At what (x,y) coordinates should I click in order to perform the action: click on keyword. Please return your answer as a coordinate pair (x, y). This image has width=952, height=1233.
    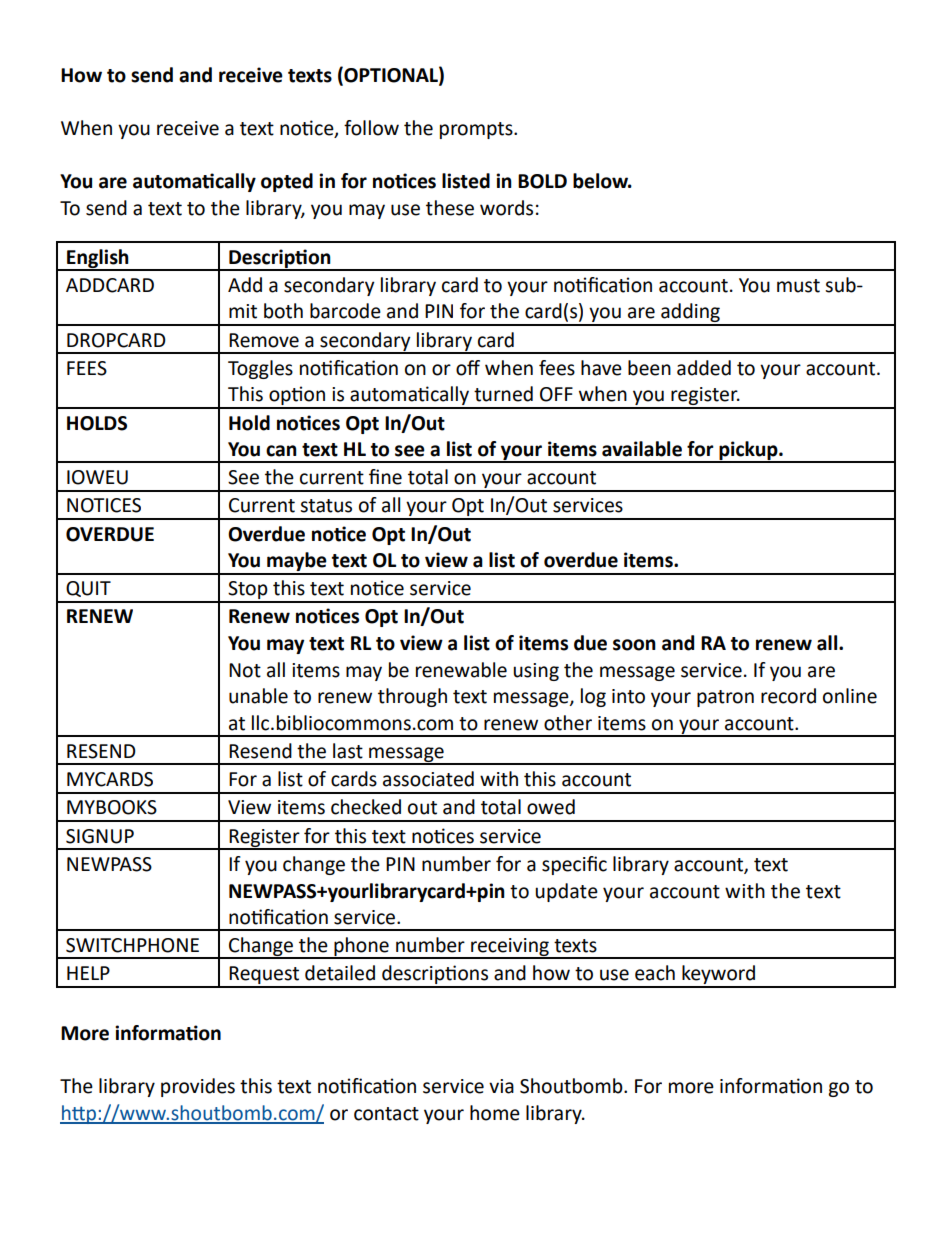
    Looking at the image, I should click on (719, 976).
